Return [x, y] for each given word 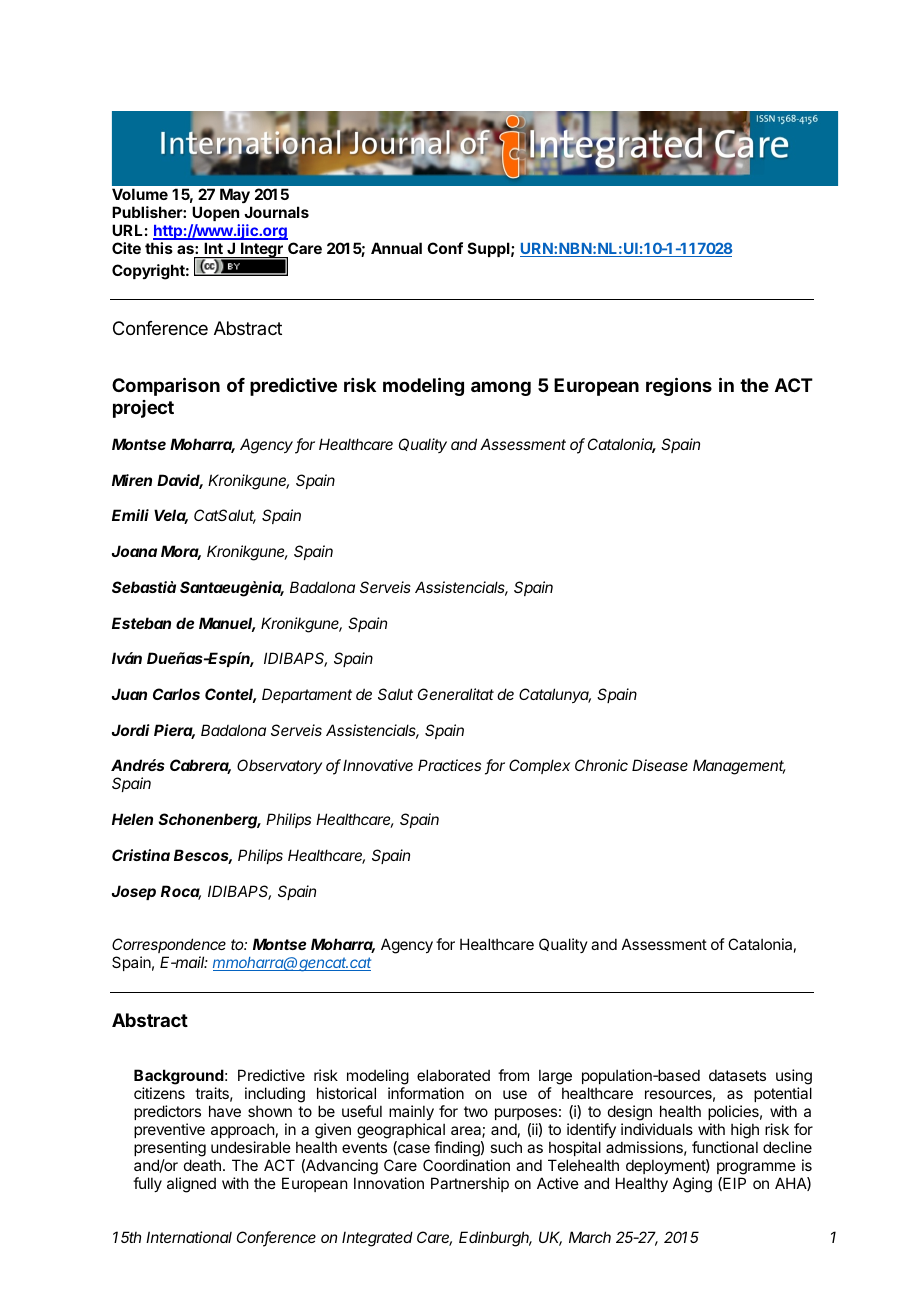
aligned [191, 1185]
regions [679, 386]
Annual [396, 248]
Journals [276, 212]
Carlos [176, 694]
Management [739, 767]
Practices [449, 765]
